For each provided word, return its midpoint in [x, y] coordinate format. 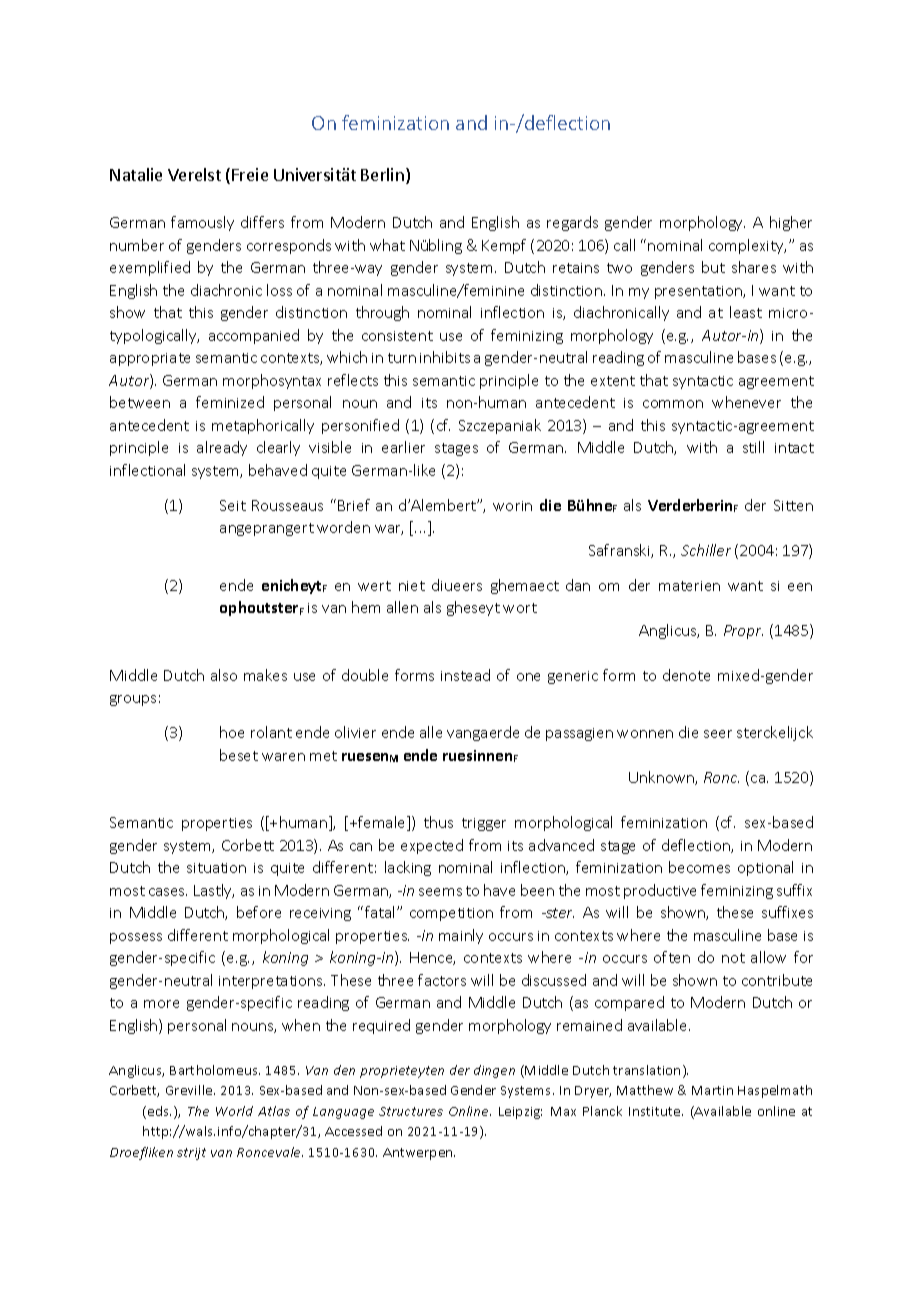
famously [202, 223]
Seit [233, 505]
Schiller [706, 550]
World [234, 1111]
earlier [403, 447]
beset [239, 755]
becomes [699, 867]
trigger [484, 824]
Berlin [382, 174]
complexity [747, 246]
